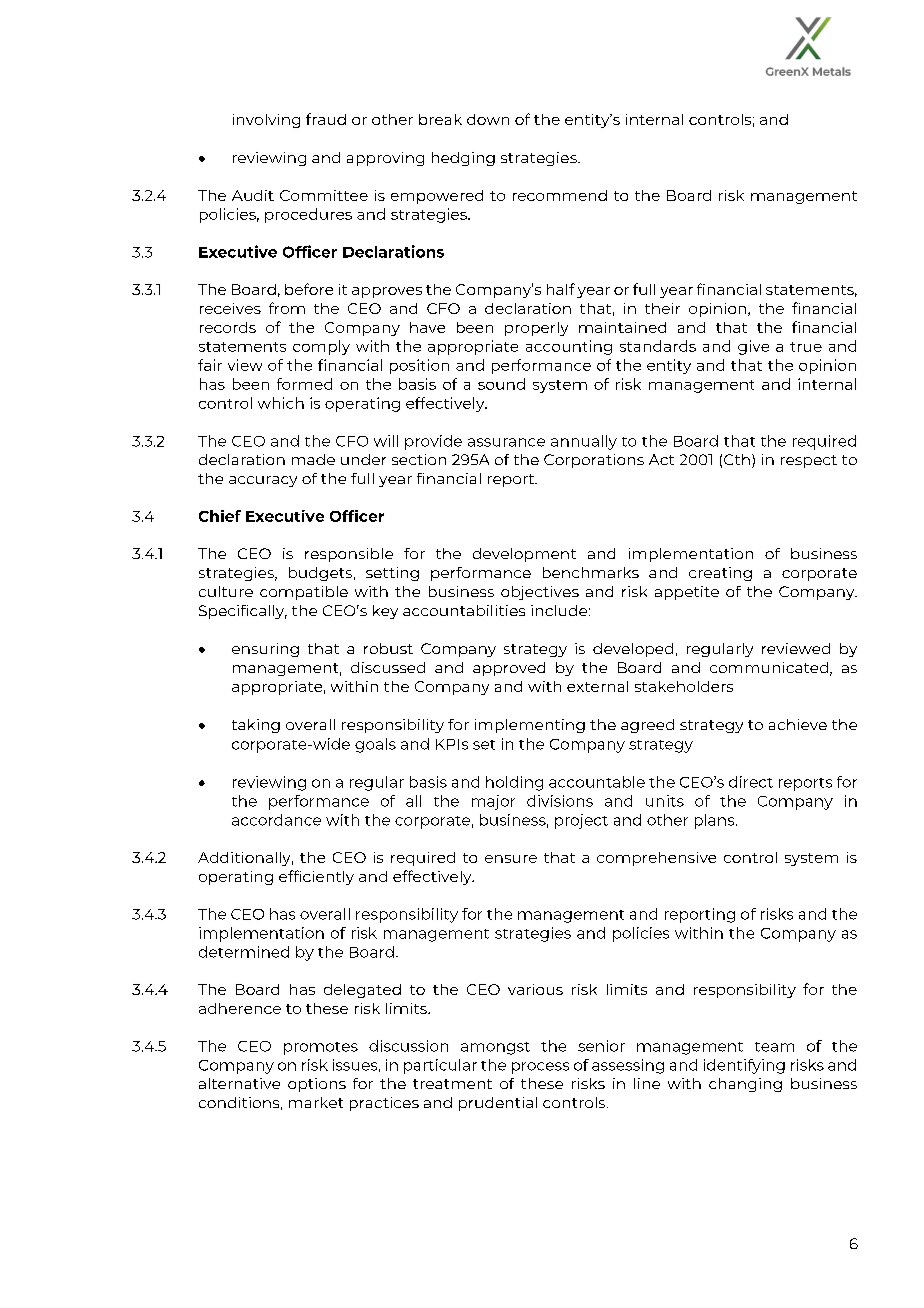 The image size is (924, 1308). Describe the element at coordinates (256, 726) in the document. I see `taking` at that location.
